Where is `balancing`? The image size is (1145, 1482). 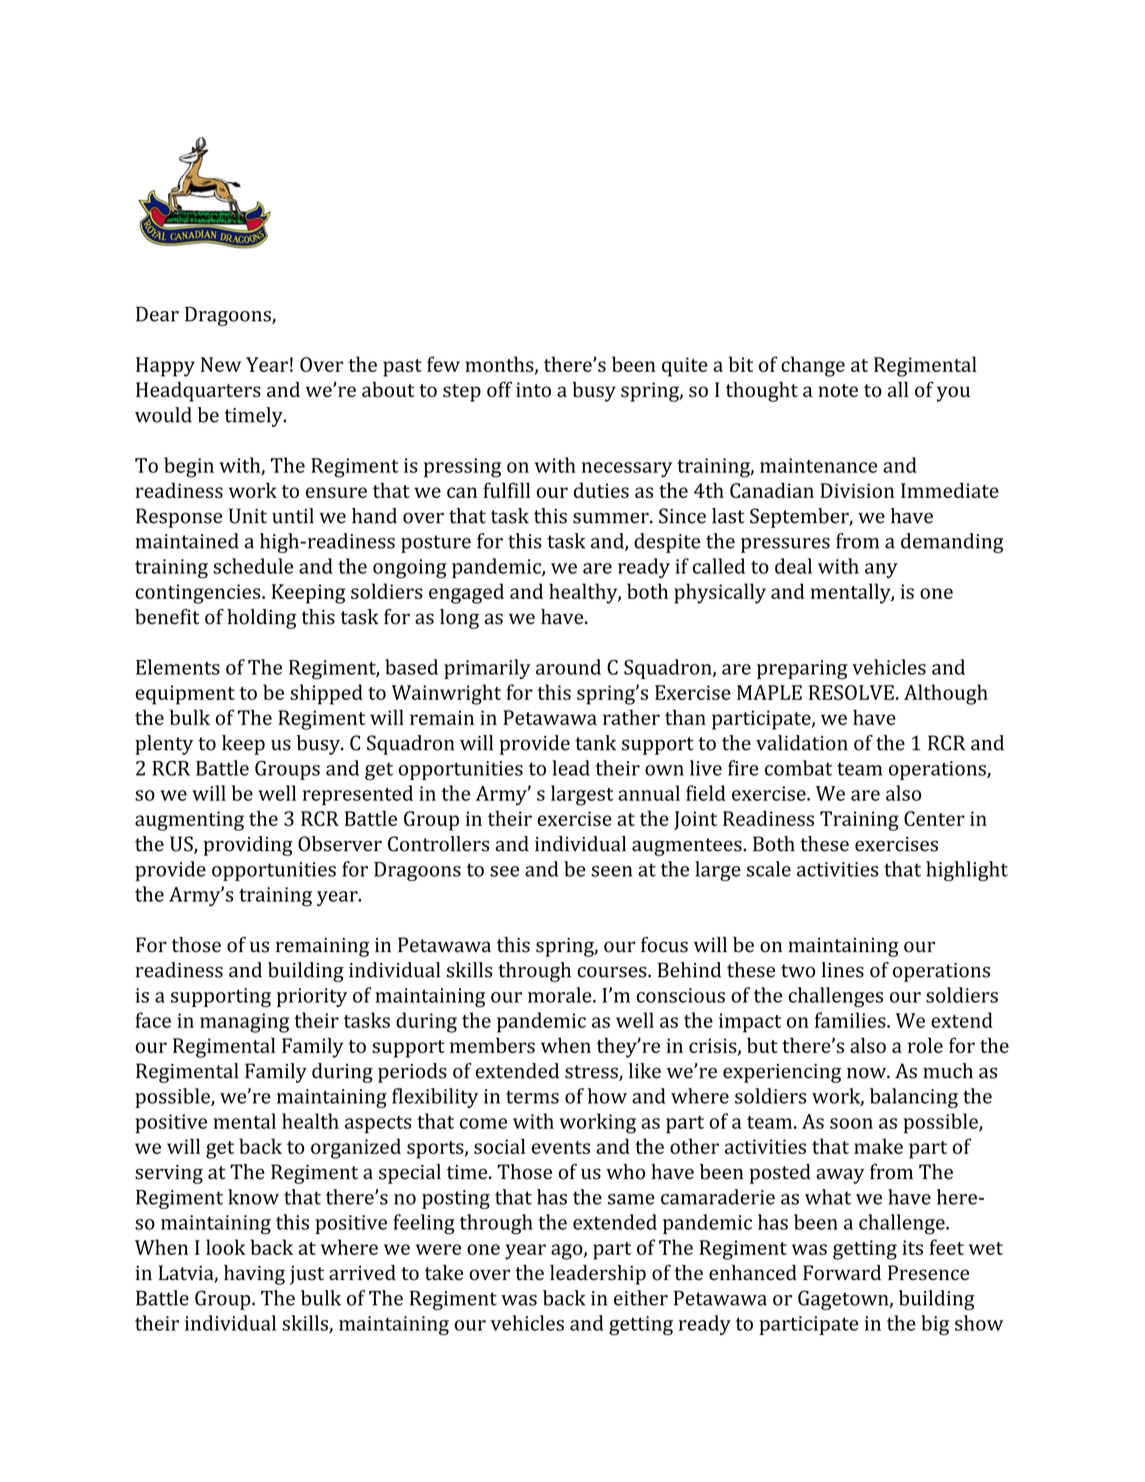
balancing is located at coordinates (914, 1098).
